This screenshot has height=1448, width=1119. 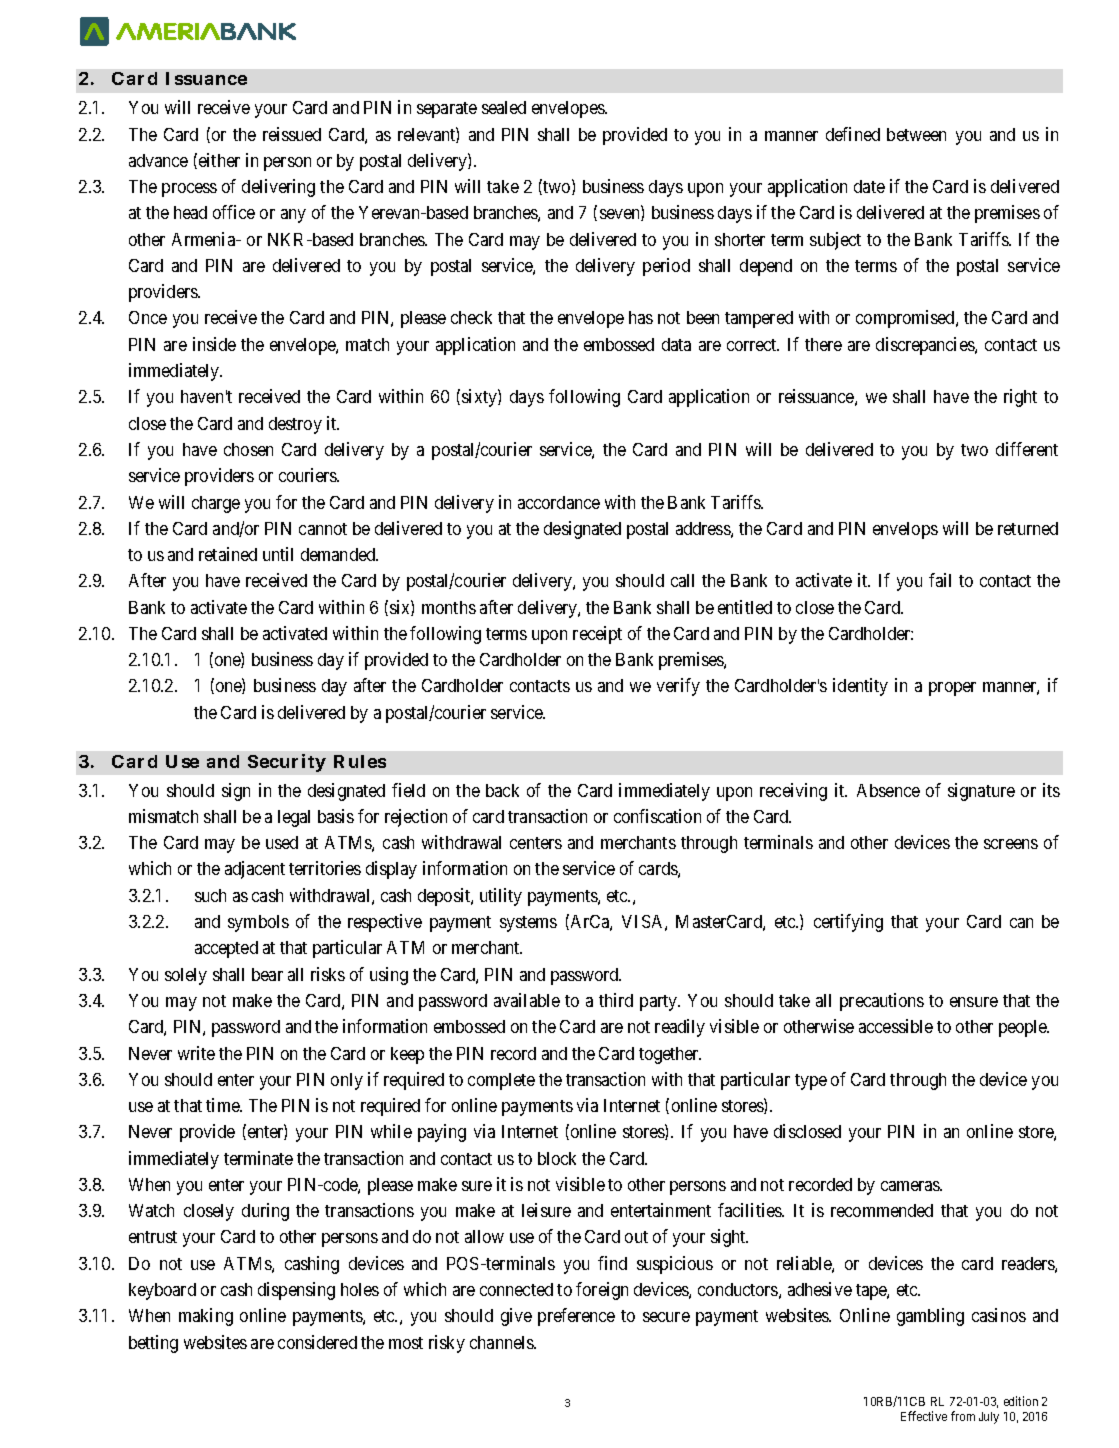 I want to click on chosen, so click(x=248, y=449).
